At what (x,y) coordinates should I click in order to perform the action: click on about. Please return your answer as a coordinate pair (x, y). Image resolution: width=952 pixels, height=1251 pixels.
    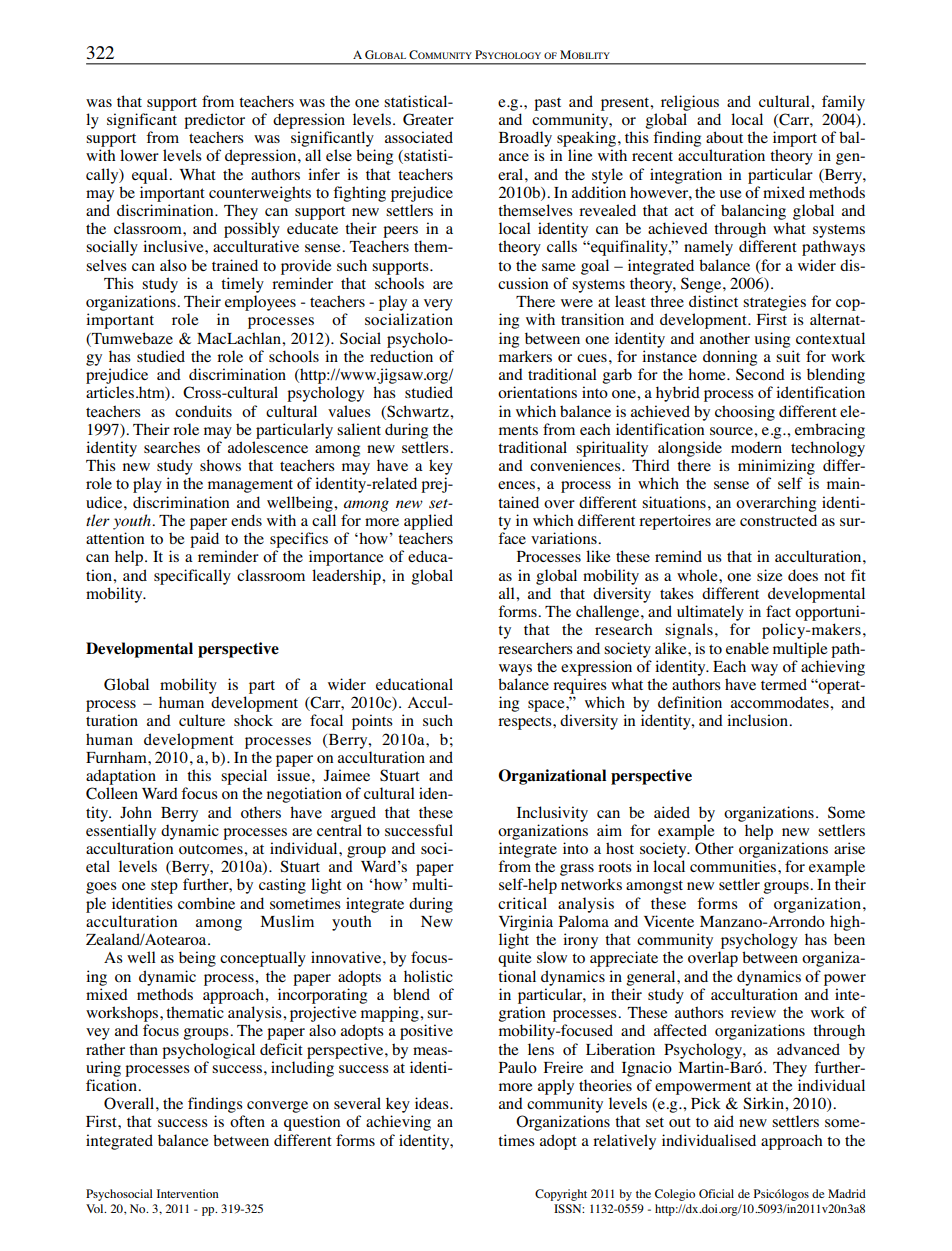
    Looking at the image, I should click on (724, 137).
